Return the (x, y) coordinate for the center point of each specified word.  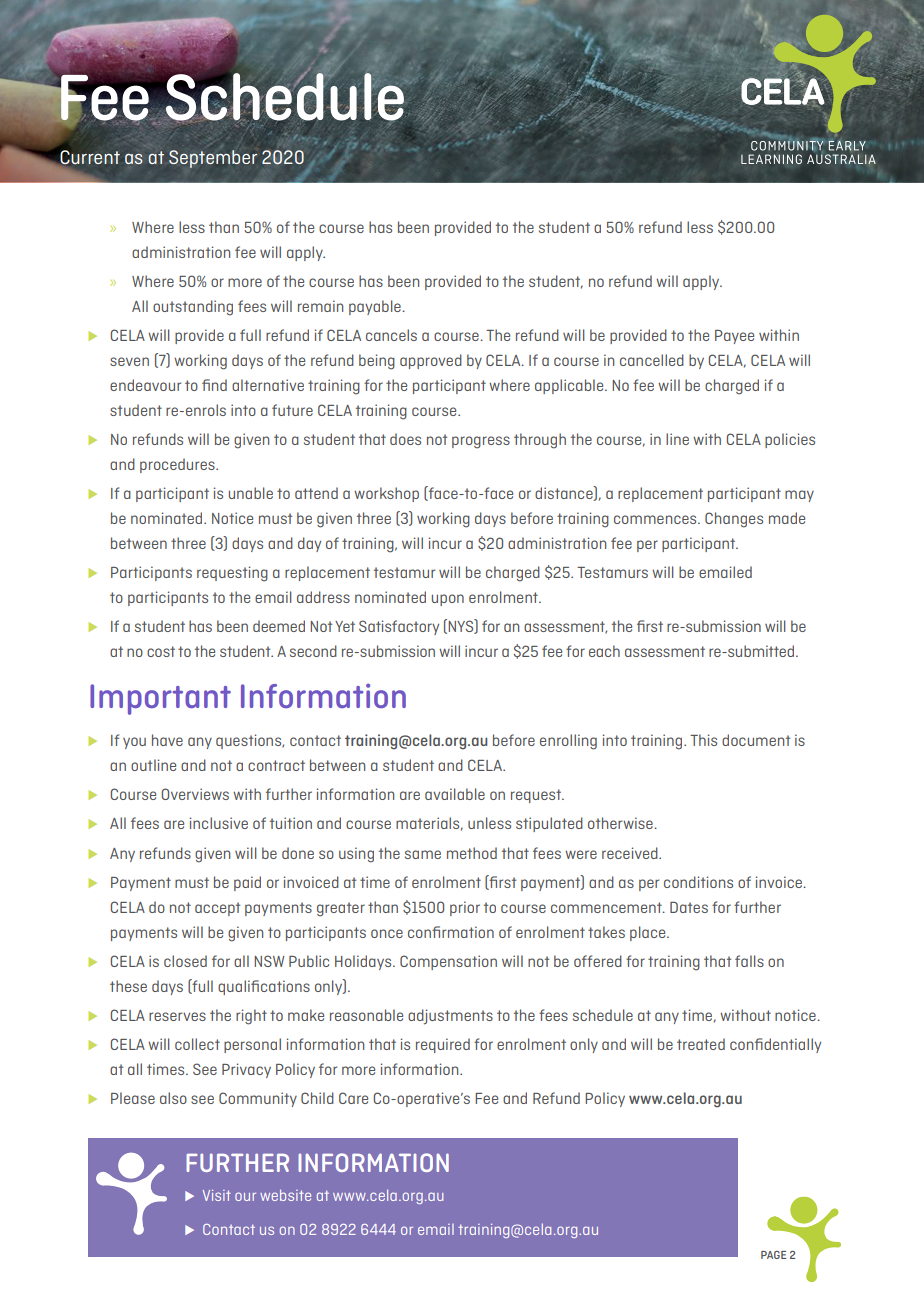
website (285, 1195)
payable (376, 307)
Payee (734, 337)
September (213, 159)
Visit (217, 1195)
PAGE (773, 1255)
